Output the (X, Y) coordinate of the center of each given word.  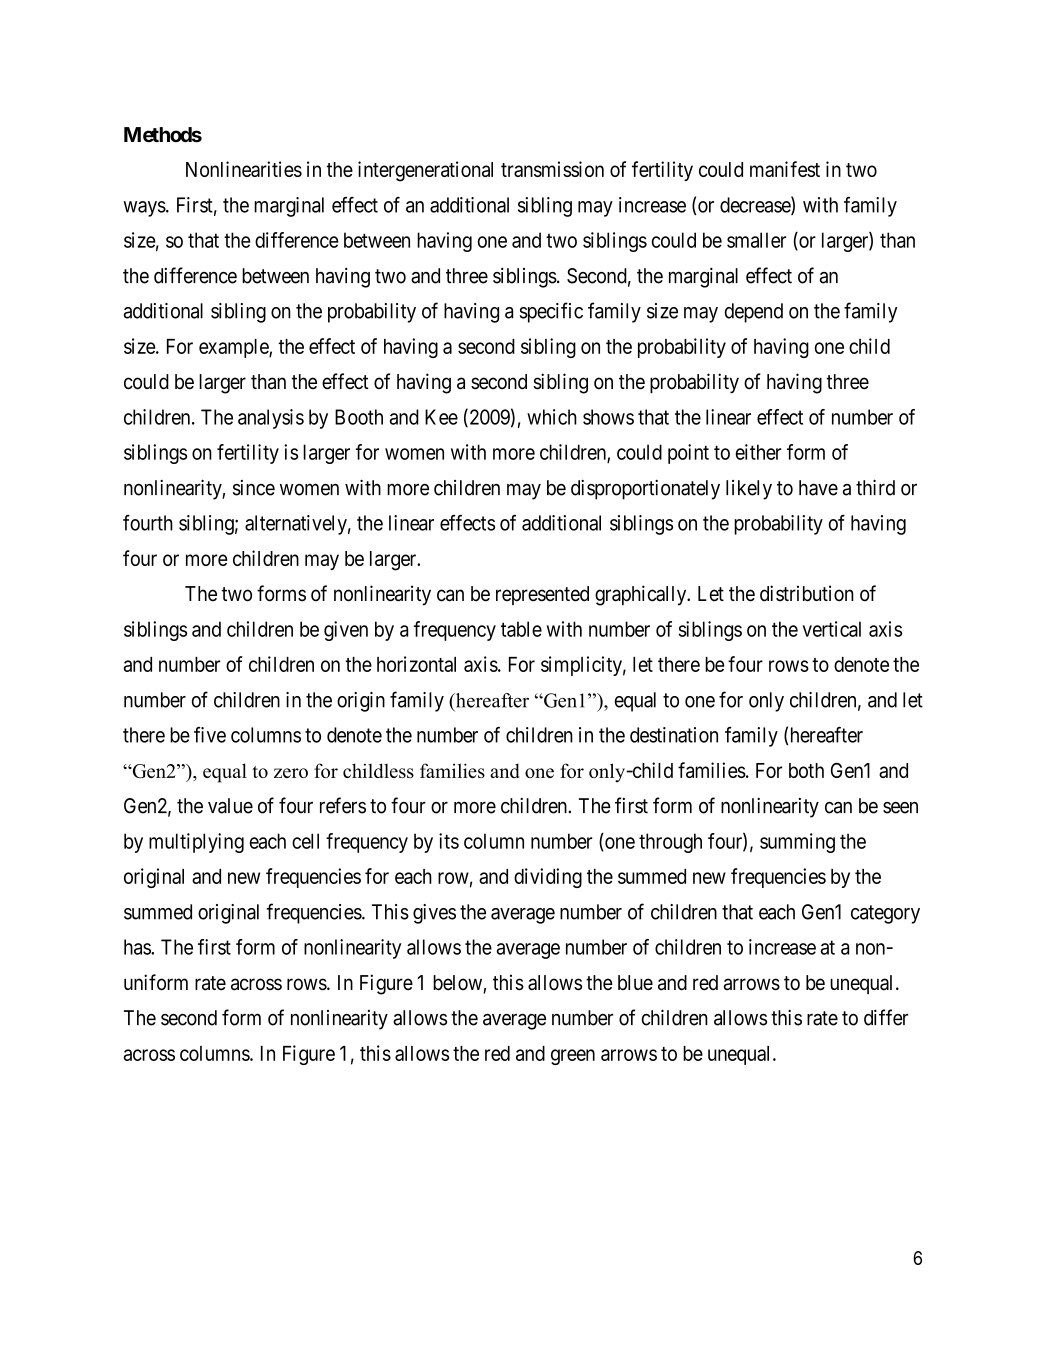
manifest (785, 169)
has (138, 947)
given (346, 631)
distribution (807, 593)
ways (144, 209)
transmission (552, 169)
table (521, 629)
